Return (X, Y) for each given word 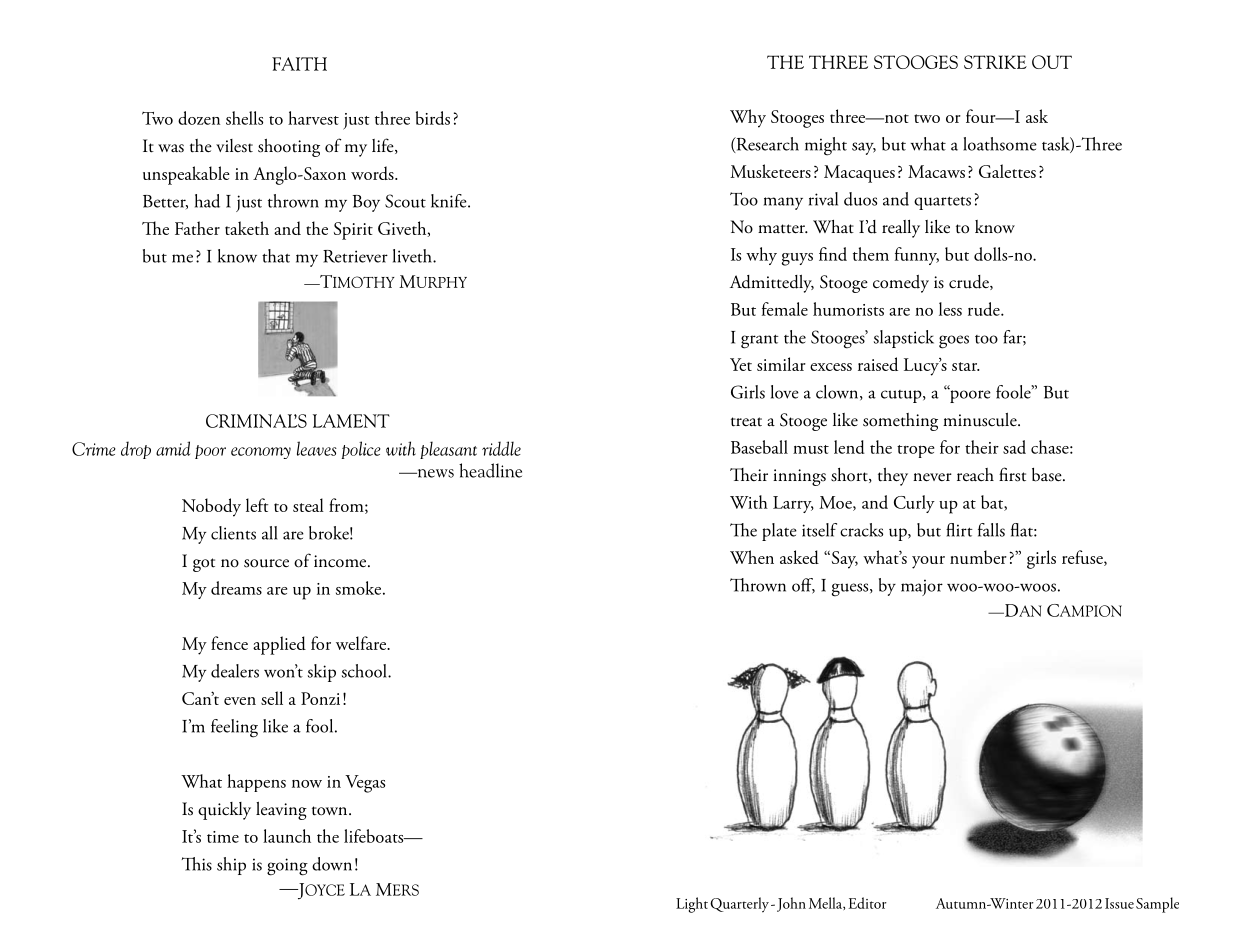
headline (490, 470)
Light (692, 905)
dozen (199, 118)
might (826, 146)
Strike (995, 62)
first (1012, 474)
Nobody (211, 507)
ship (231, 866)
